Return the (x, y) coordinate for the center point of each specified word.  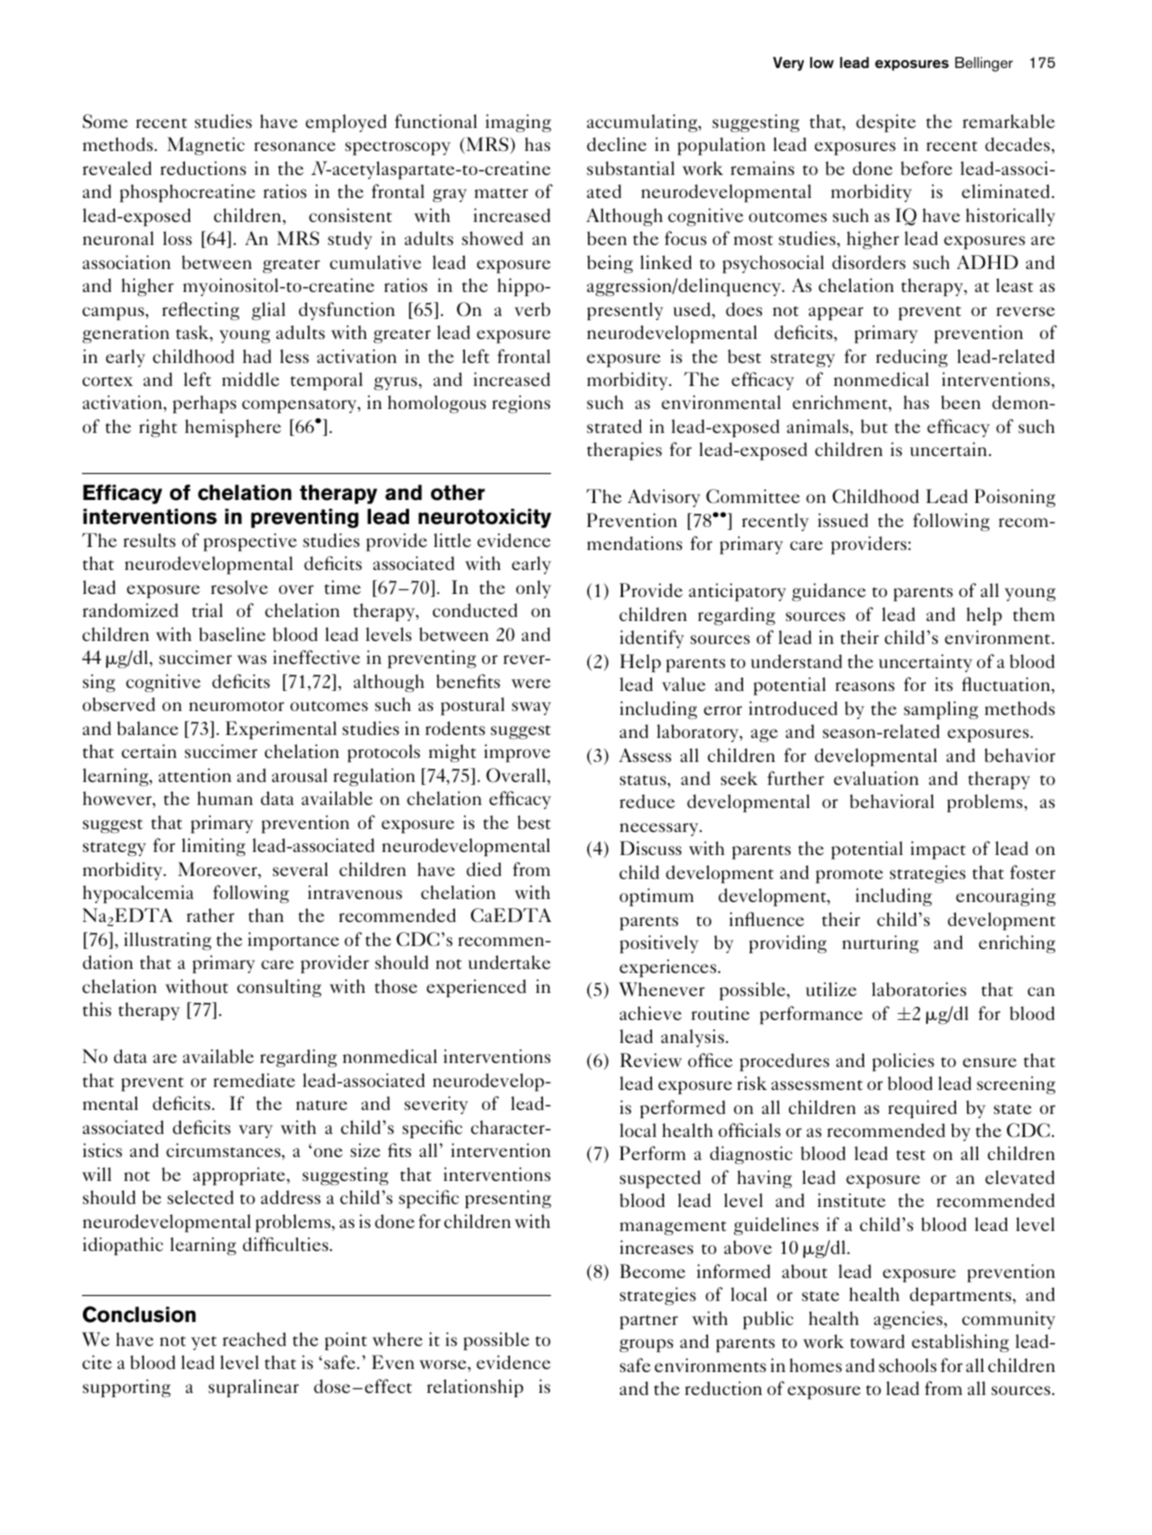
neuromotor (236, 706)
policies (903, 1062)
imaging (518, 123)
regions (521, 404)
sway (531, 708)
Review (651, 1060)
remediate (254, 1080)
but (874, 426)
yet (204, 1343)
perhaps (204, 404)
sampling (941, 710)
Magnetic (206, 146)
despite (886, 123)
